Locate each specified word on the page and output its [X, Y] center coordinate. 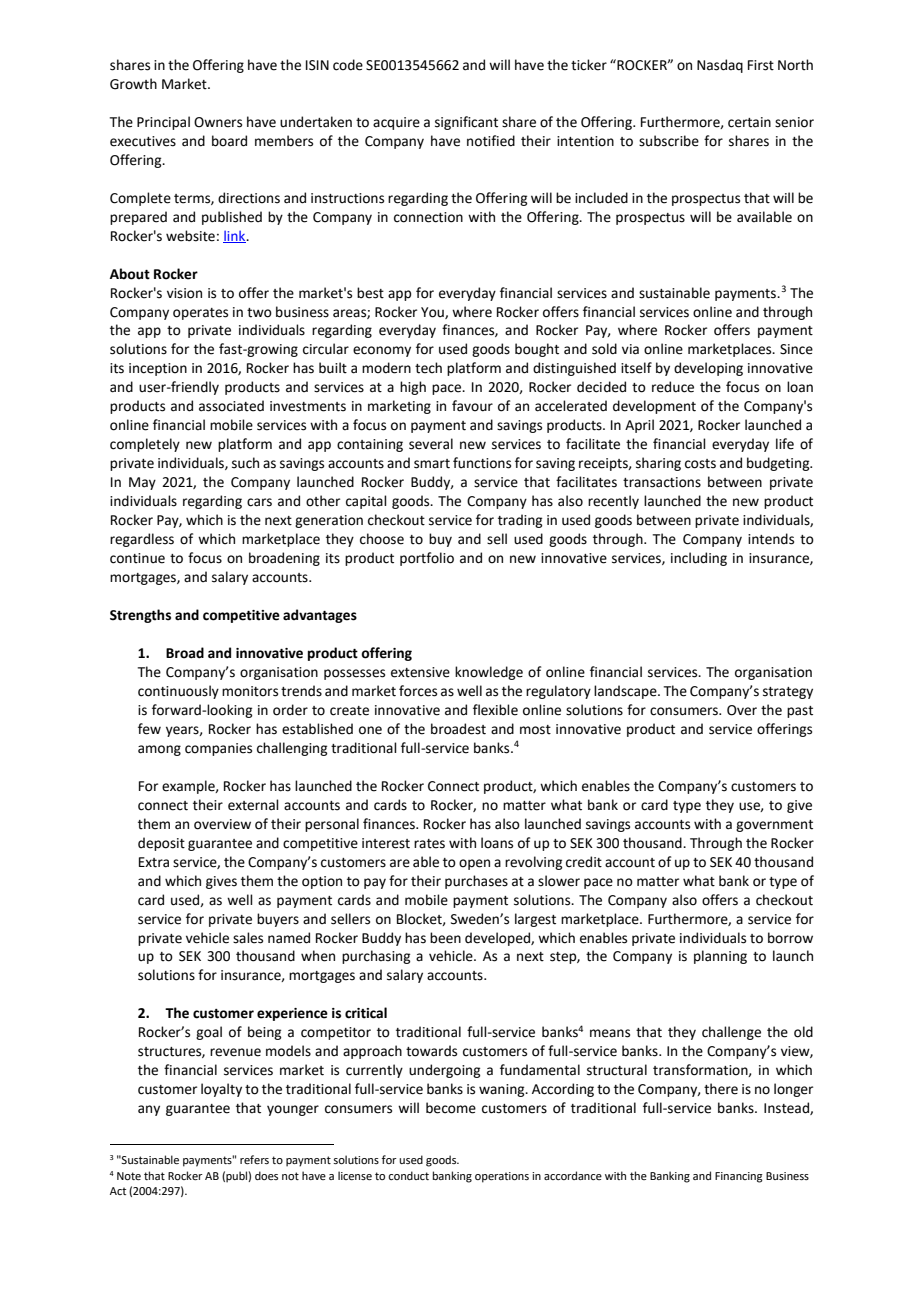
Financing [739, 1177]
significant [466, 123]
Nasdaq [720, 66]
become [451, 1108]
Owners [218, 122]
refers [254, 1159]
